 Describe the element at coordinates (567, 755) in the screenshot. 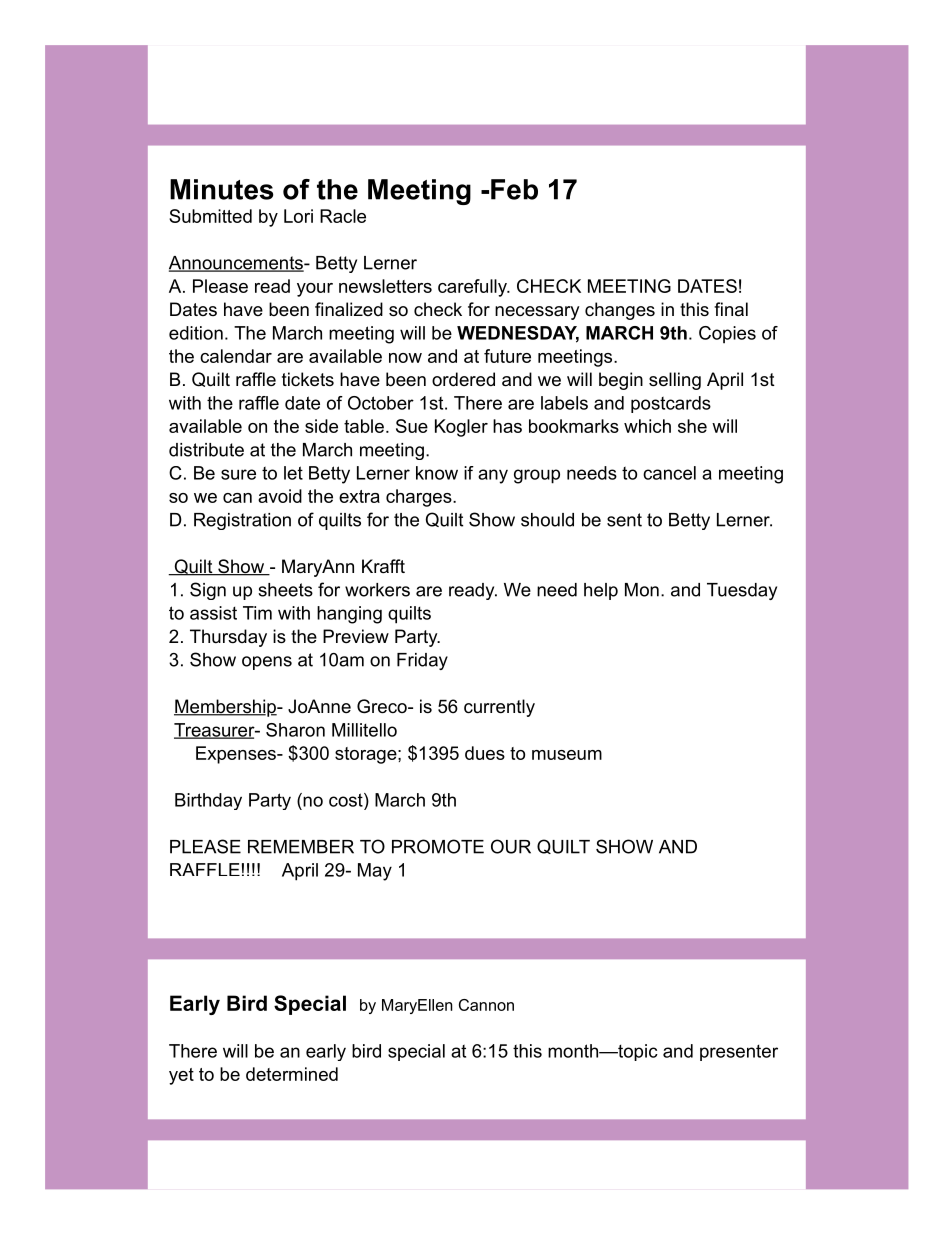

I see `museum` at that location.
